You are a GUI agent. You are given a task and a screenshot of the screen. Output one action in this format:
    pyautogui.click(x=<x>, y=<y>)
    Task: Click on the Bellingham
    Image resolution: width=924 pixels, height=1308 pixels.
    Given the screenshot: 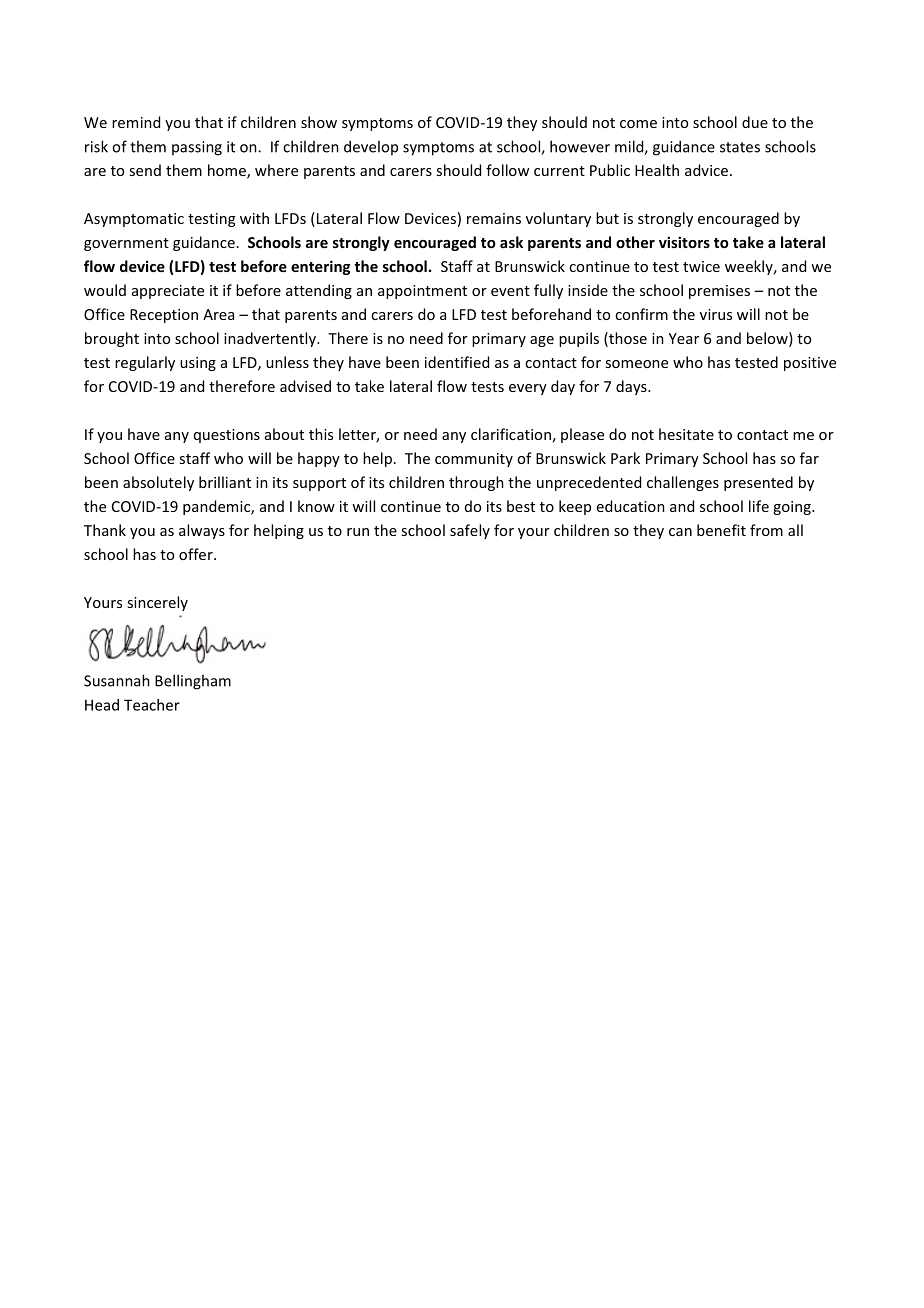 What is the action you would take?
    pyautogui.click(x=193, y=682)
